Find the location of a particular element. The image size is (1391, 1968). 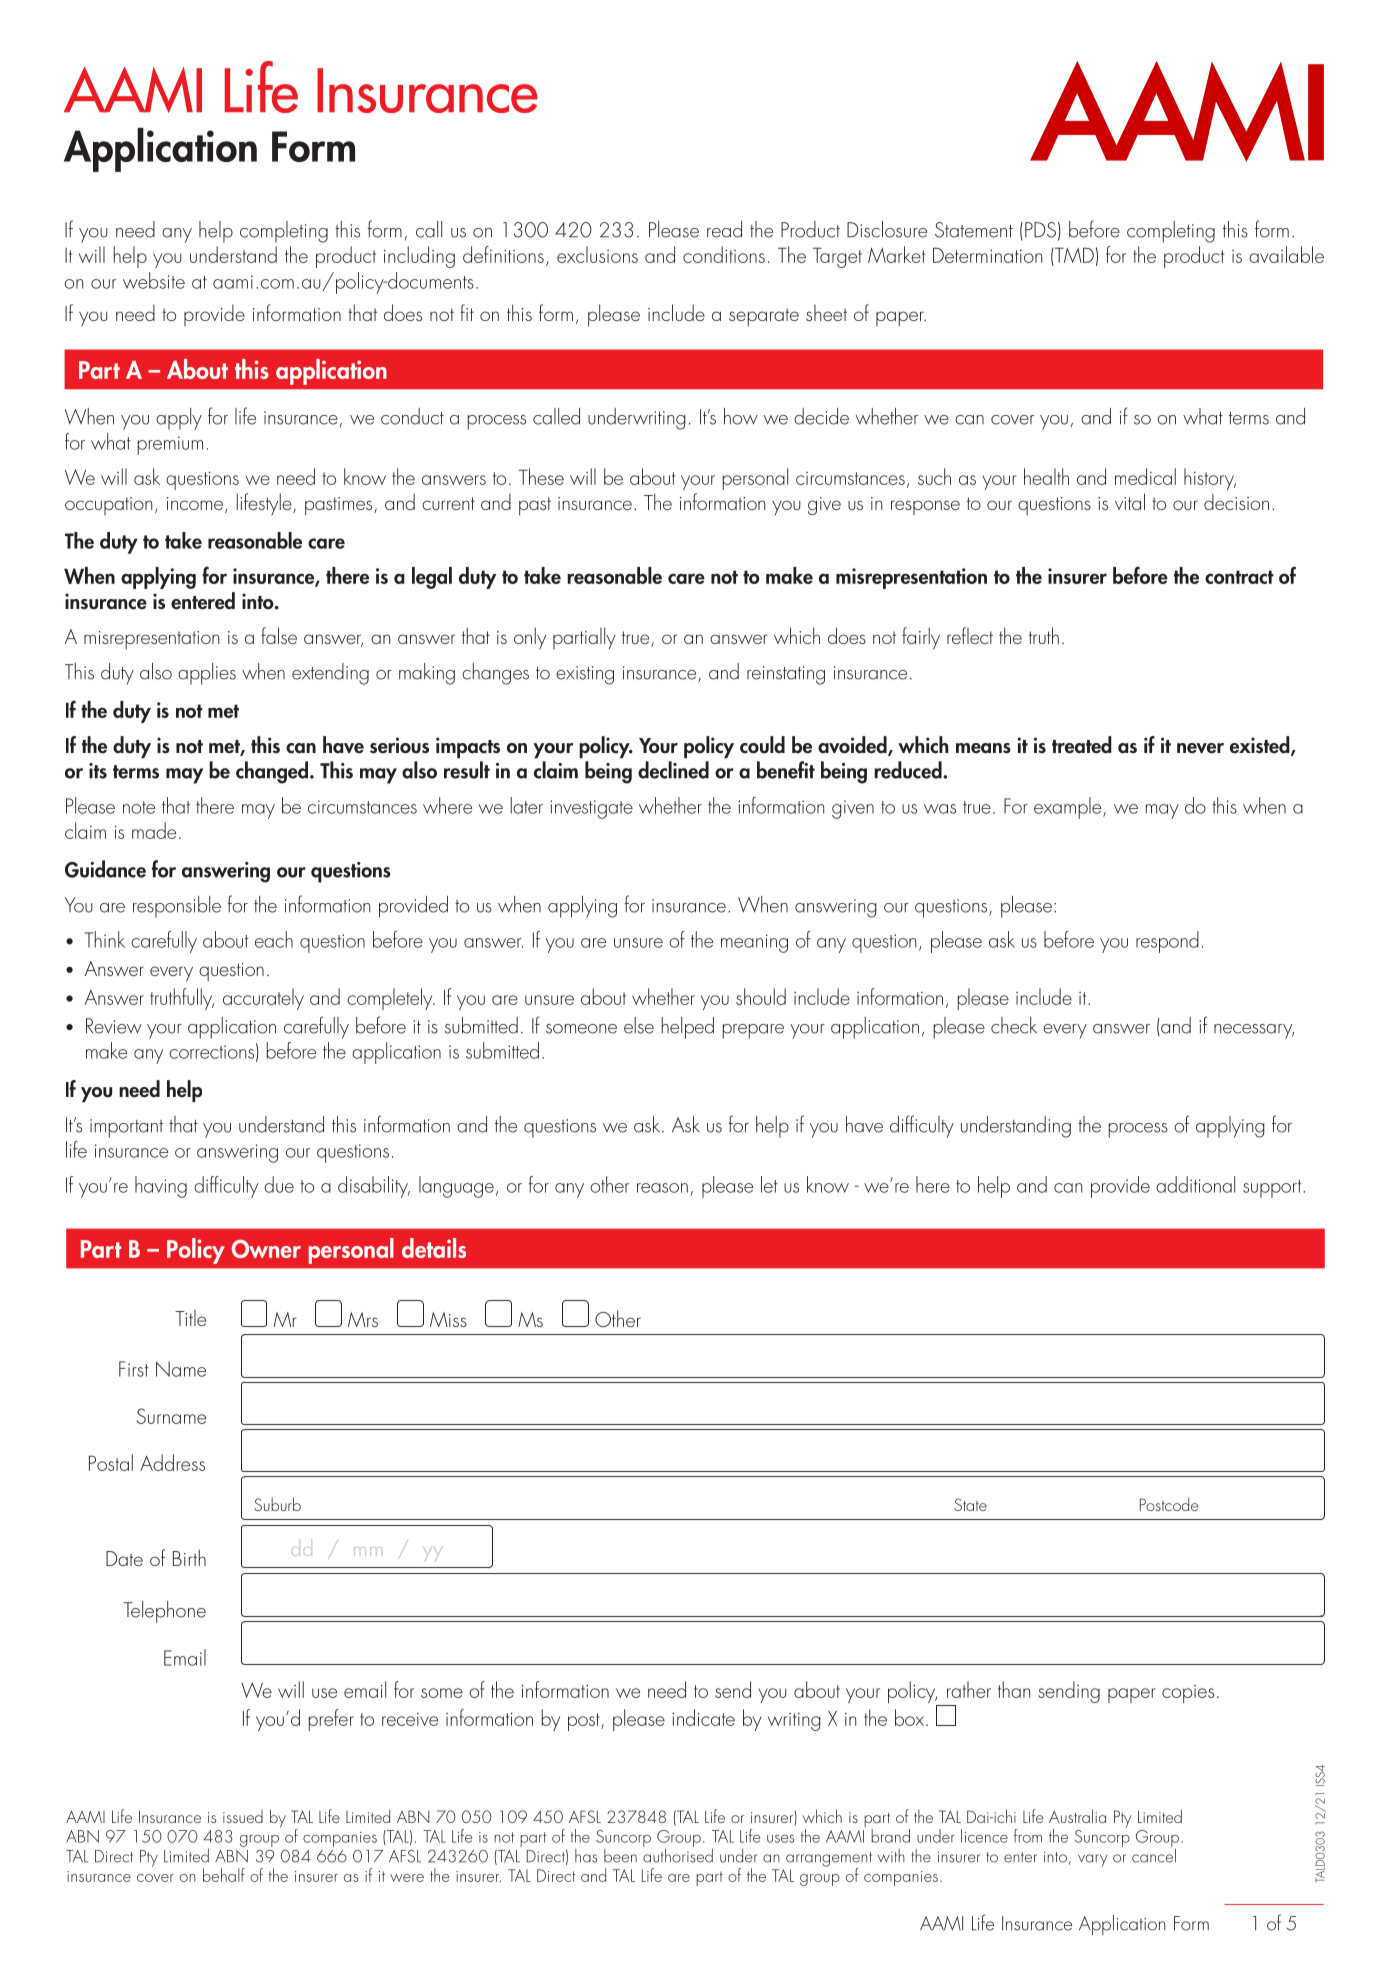

issued is located at coordinates (243, 1816).
